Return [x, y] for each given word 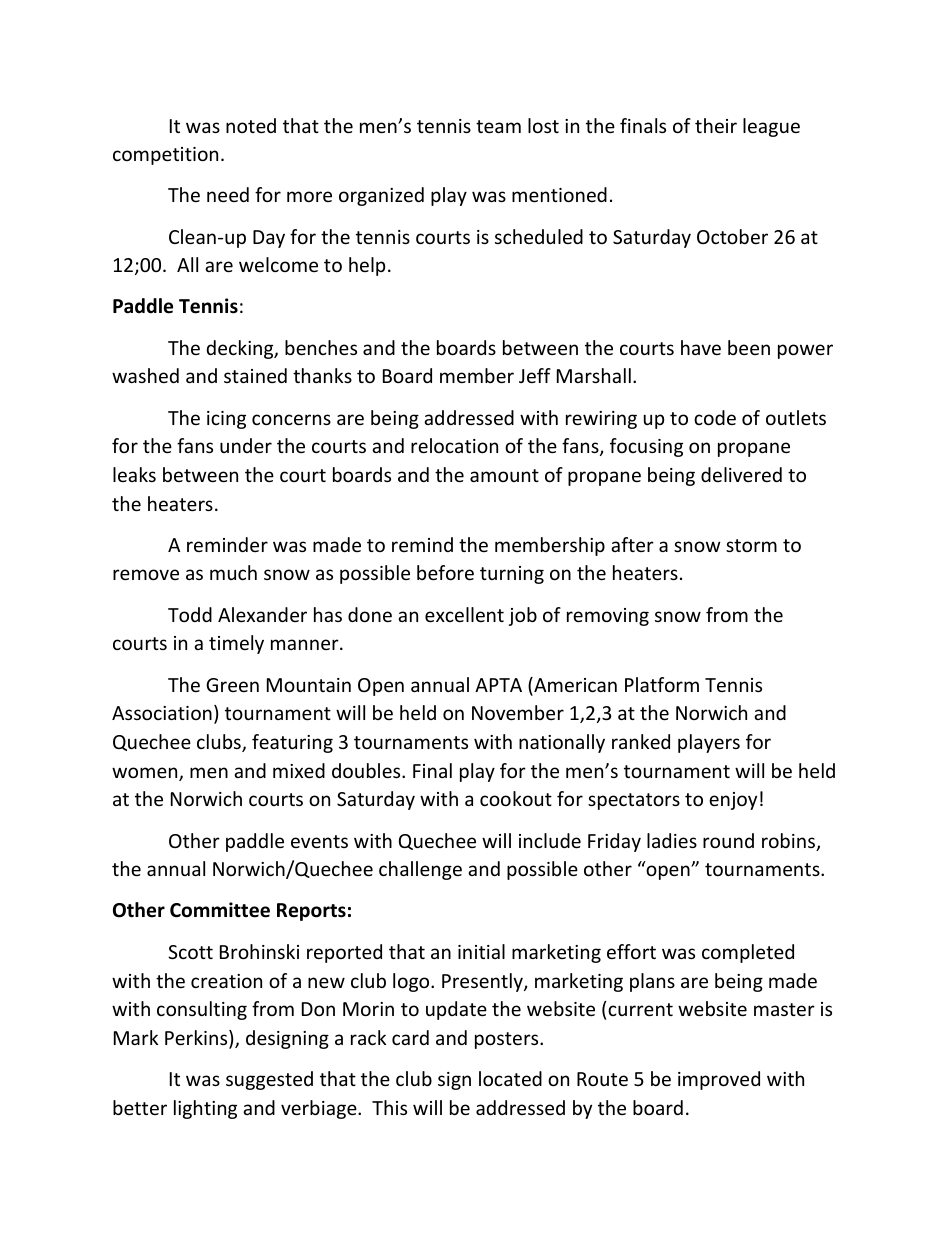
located [510, 1078]
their [716, 125]
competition [165, 156]
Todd [190, 614]
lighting [205, 1109]
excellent [464, 614]
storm [751, 545]
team [498, 126]
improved [719, 1080]
